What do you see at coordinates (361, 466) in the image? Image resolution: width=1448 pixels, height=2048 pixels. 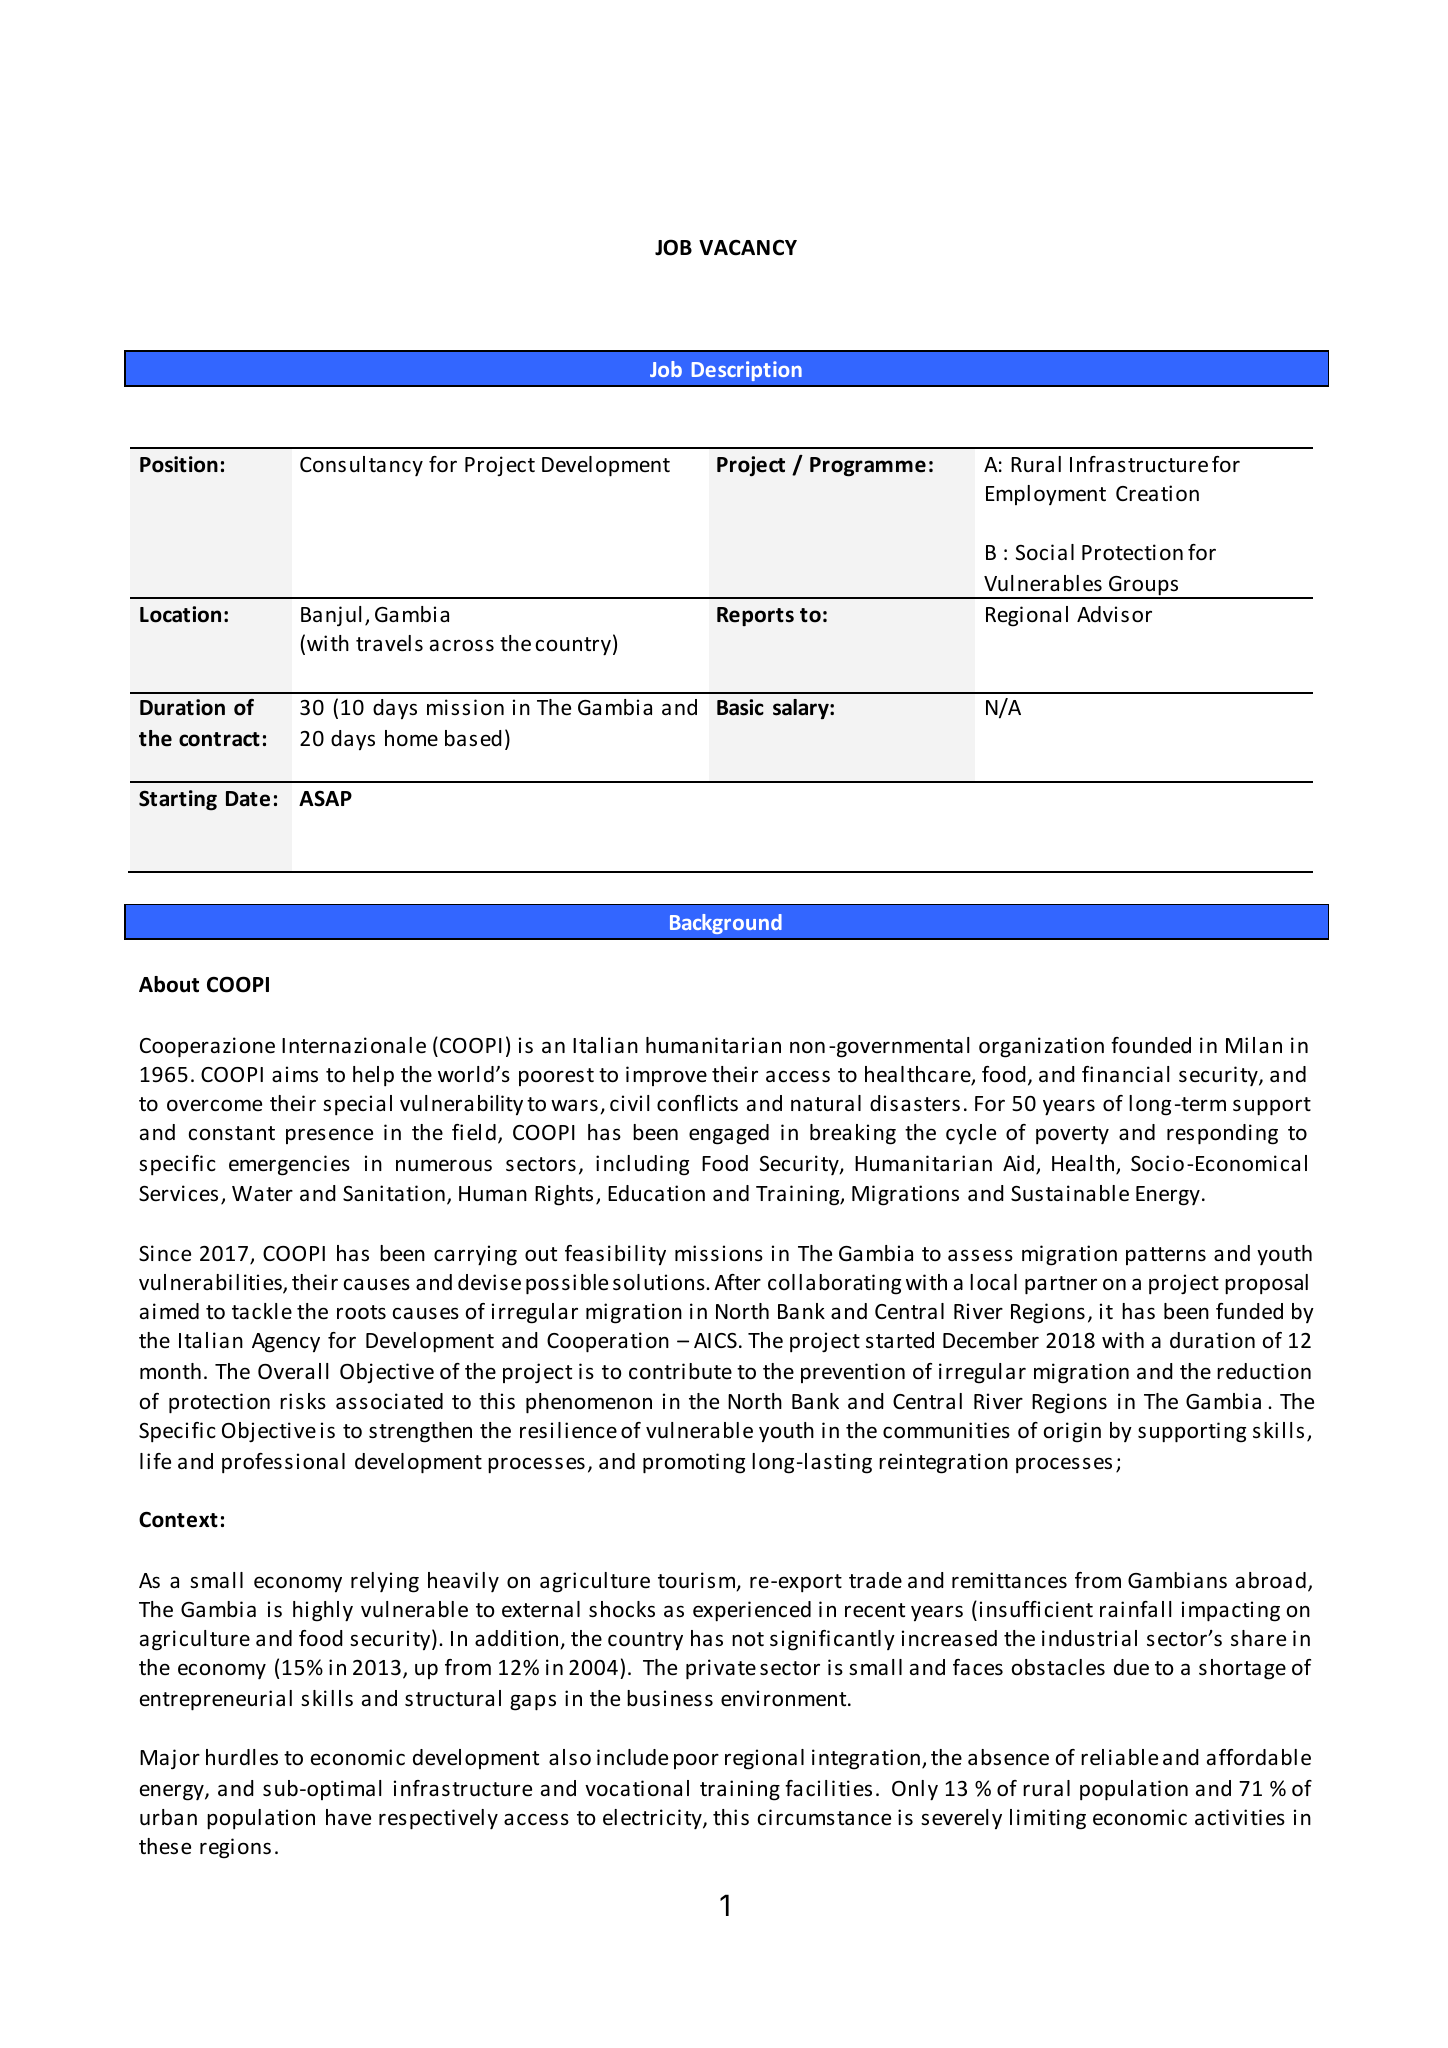 I see `Consultancy` at bounding box center [361, 466].
